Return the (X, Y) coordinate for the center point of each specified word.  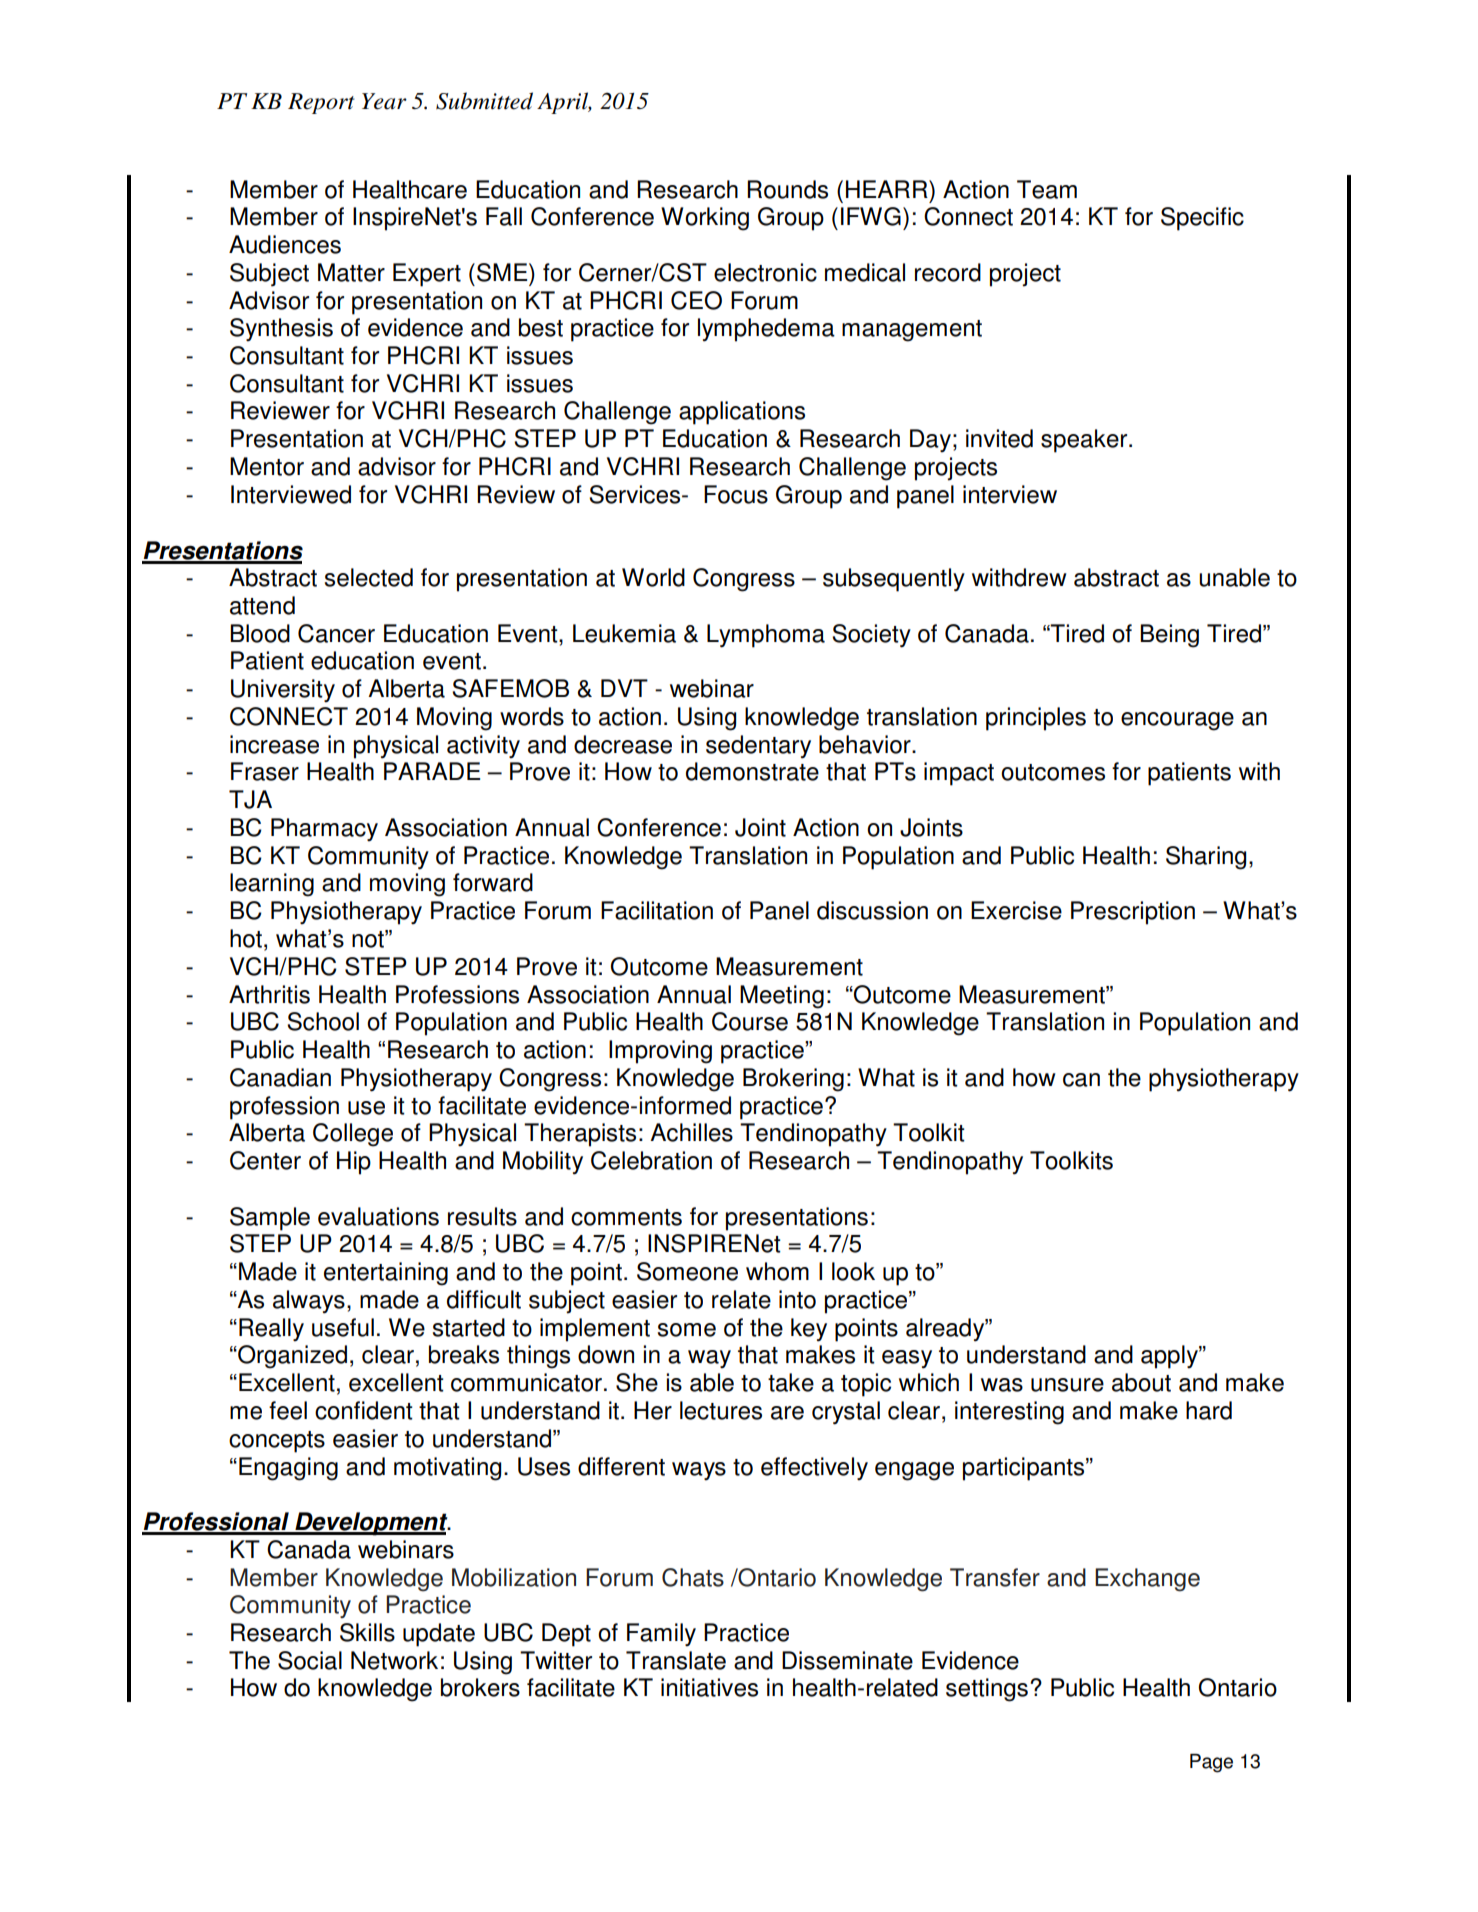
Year (384, 101)
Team (1047, 189)
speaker (1085, 441)
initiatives (709, 1687)
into (797, 1299)
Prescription (1133, 913)
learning (272, 885)
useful (343, 1327)
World (653, 577)
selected (369, 577)
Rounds (787, 189)
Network (394, 1660)
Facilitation (657, 910)
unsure (1067, 1385)
